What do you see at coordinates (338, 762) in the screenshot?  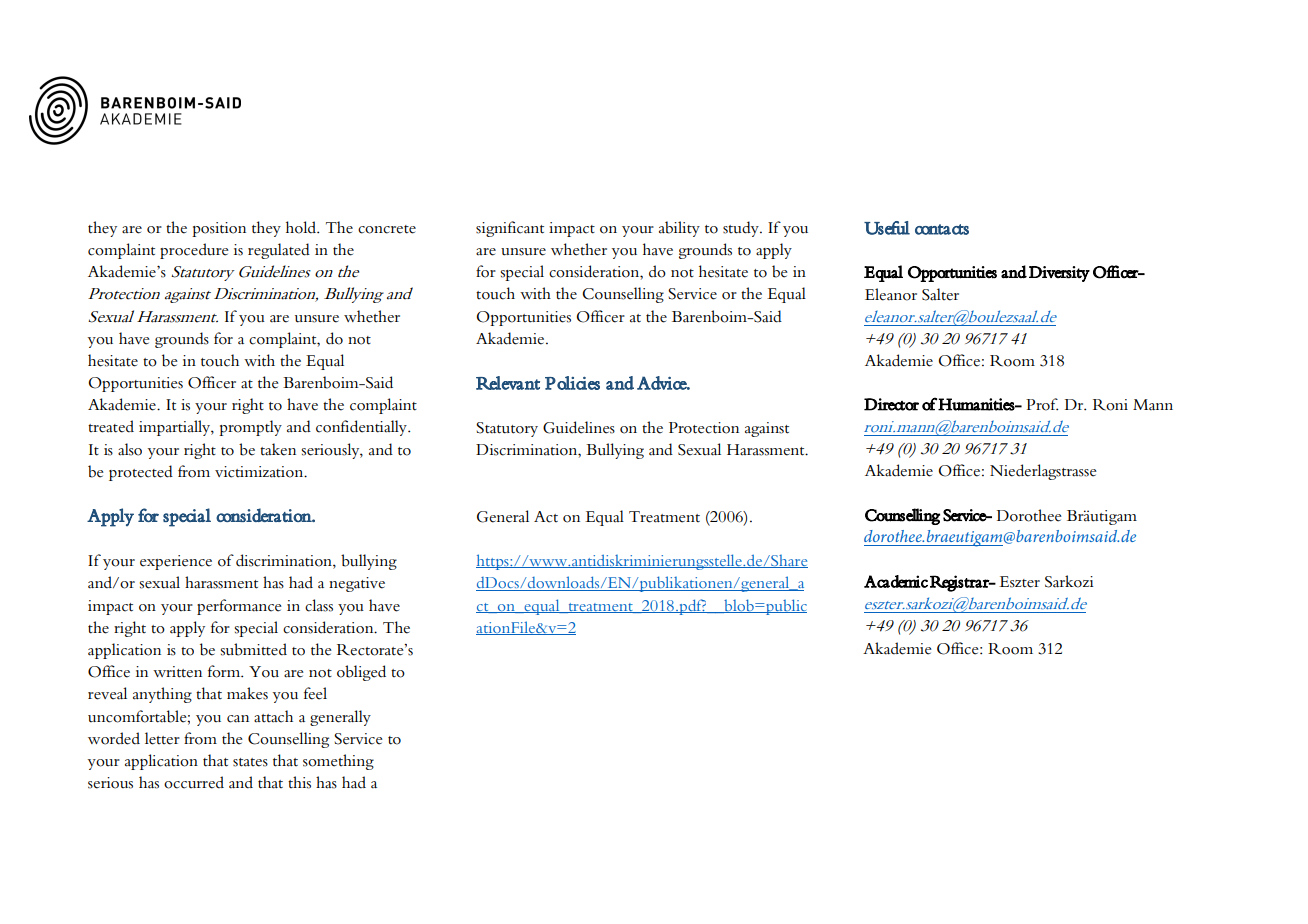 I see `something` at bounding box center [338, 762].
